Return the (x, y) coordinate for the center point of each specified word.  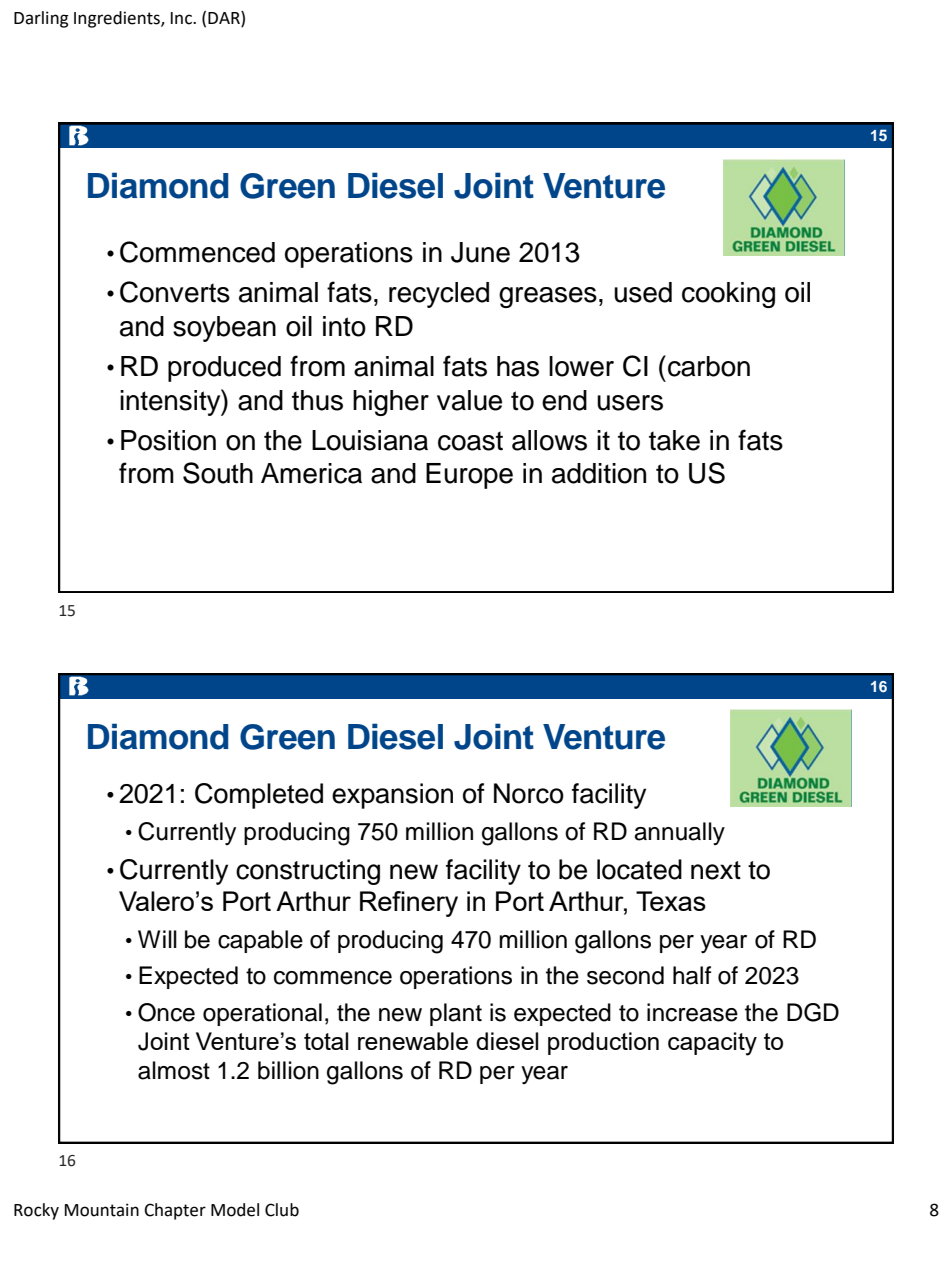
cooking (728, 295)
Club (282, 1210)
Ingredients (118, 19)
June (480, 252)
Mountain (102, 1210)
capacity (712, 1044)
